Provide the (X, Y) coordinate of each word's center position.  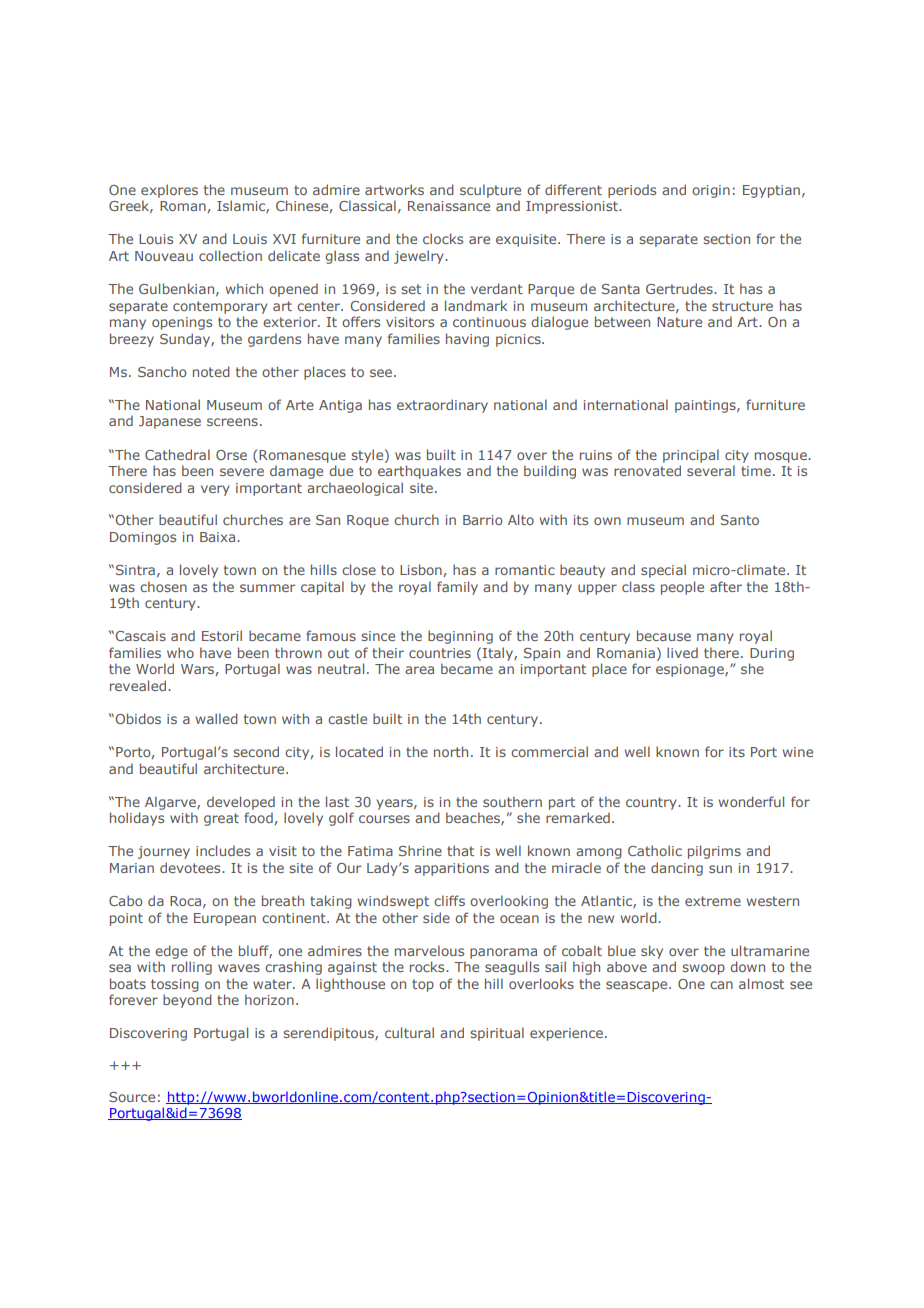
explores (169, 191)
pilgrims (714, 852)
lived (682, 652)
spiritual (497, 1034)
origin (711, 191)
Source (132, 1097)
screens (232, 422)
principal (691, 456)
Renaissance (449, 206)
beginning (460, 637)
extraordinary (442, 406)
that (460, 850)
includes (223, 850)
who (180, 652)
